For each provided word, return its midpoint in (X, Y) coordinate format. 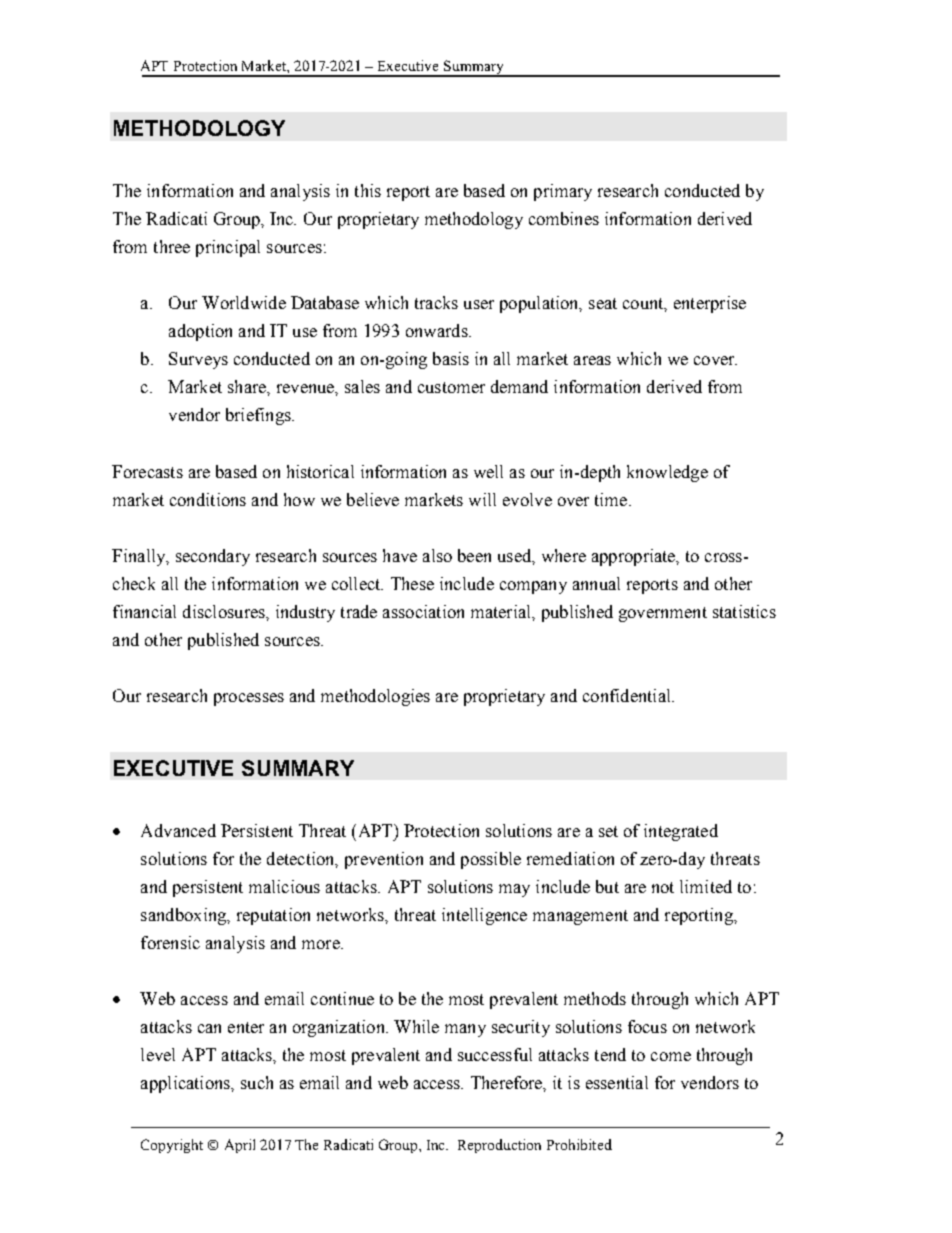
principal (228, 248)
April (240, 1146)
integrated (681, 832)
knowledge (667, 473)
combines (564, 218)
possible (491, 860)
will (482, 499)
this (368, 190)
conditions (208, 499)
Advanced (178, 830)
